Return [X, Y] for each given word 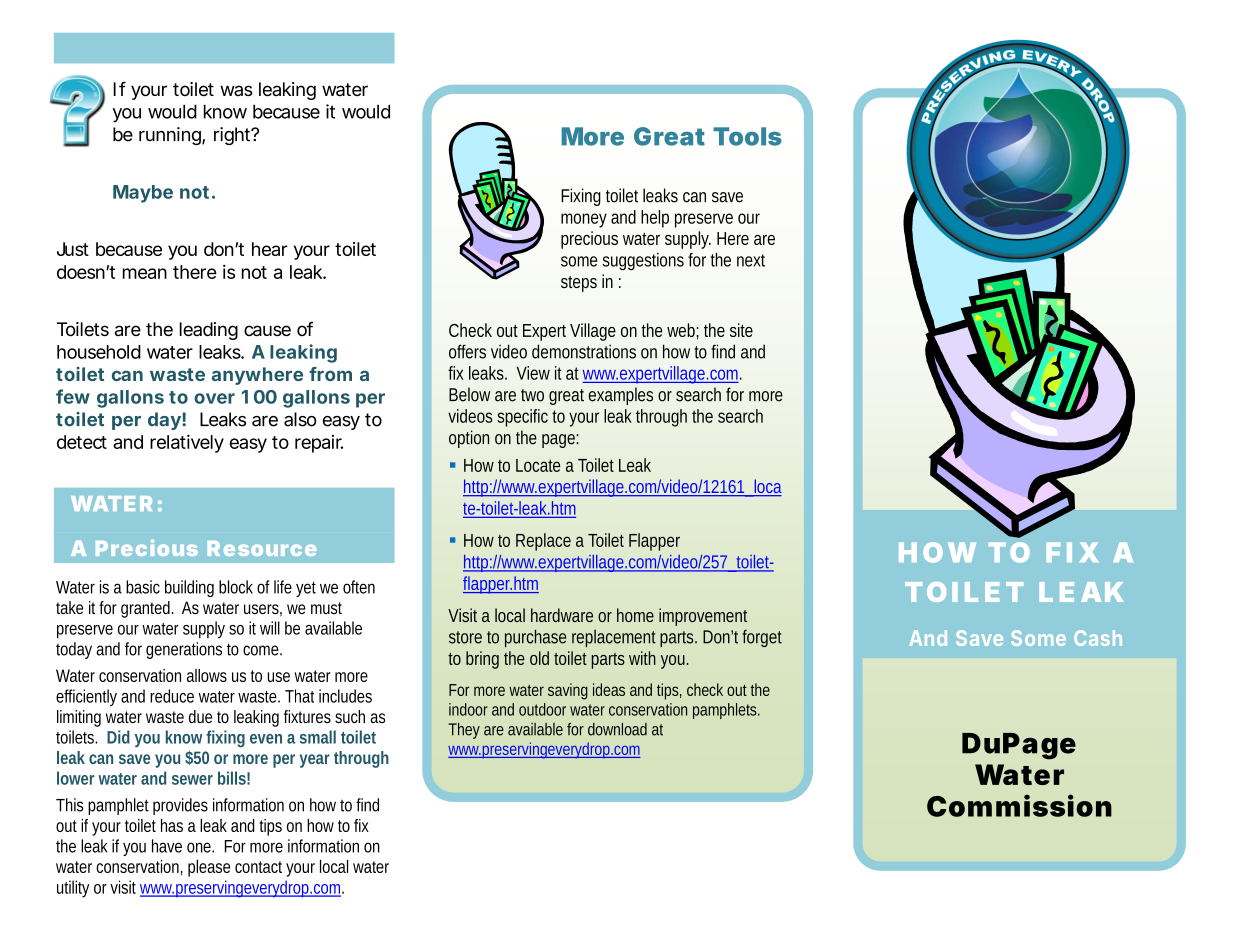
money [584, 220]
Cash [1098, 638]
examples [620, 396]
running [171, 136]
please [209, 868]
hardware [562, 615]
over [214, 398]
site [741, 330]
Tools [747, 136]
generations [184, 650]
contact [258, 867]
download [617, 729]
